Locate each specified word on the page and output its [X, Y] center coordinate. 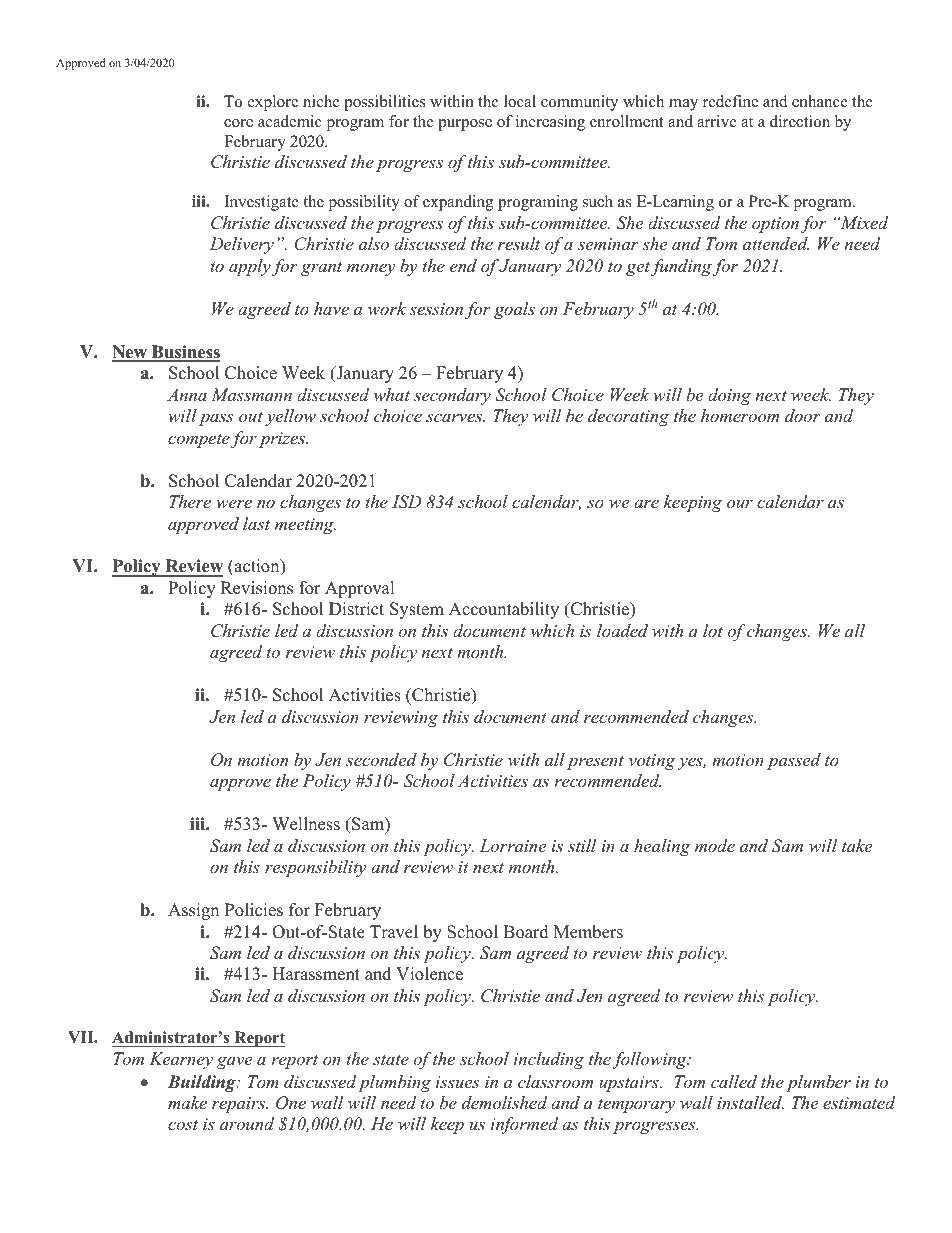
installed [750, 1102]
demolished [504, 1102]
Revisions [257, 588]
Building [203, 1083]
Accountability [504, 610]
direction [800, 121]
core [238, 123]
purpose [465, 125]
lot [713, 630]
